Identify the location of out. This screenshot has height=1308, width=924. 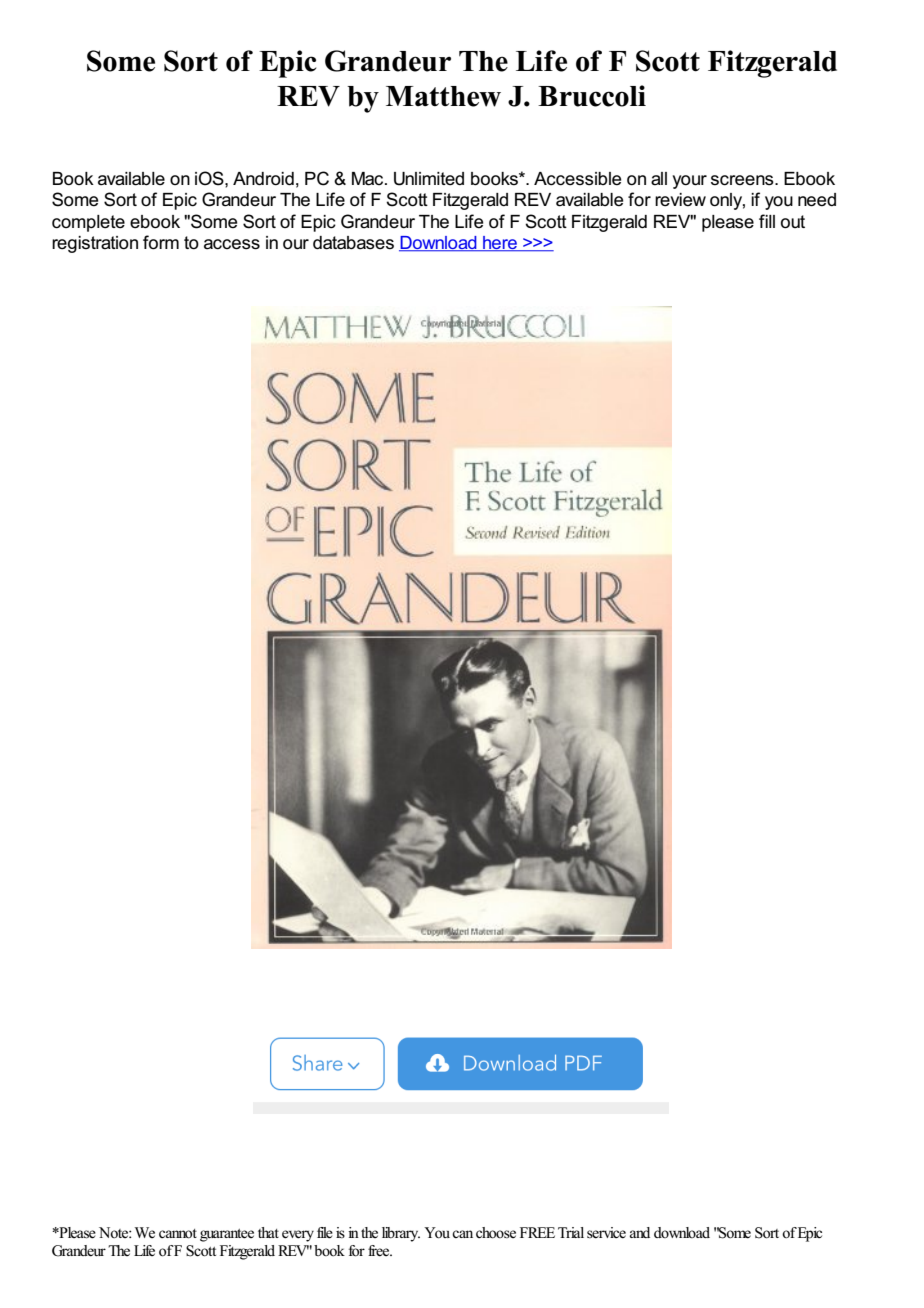
(793, 222).
